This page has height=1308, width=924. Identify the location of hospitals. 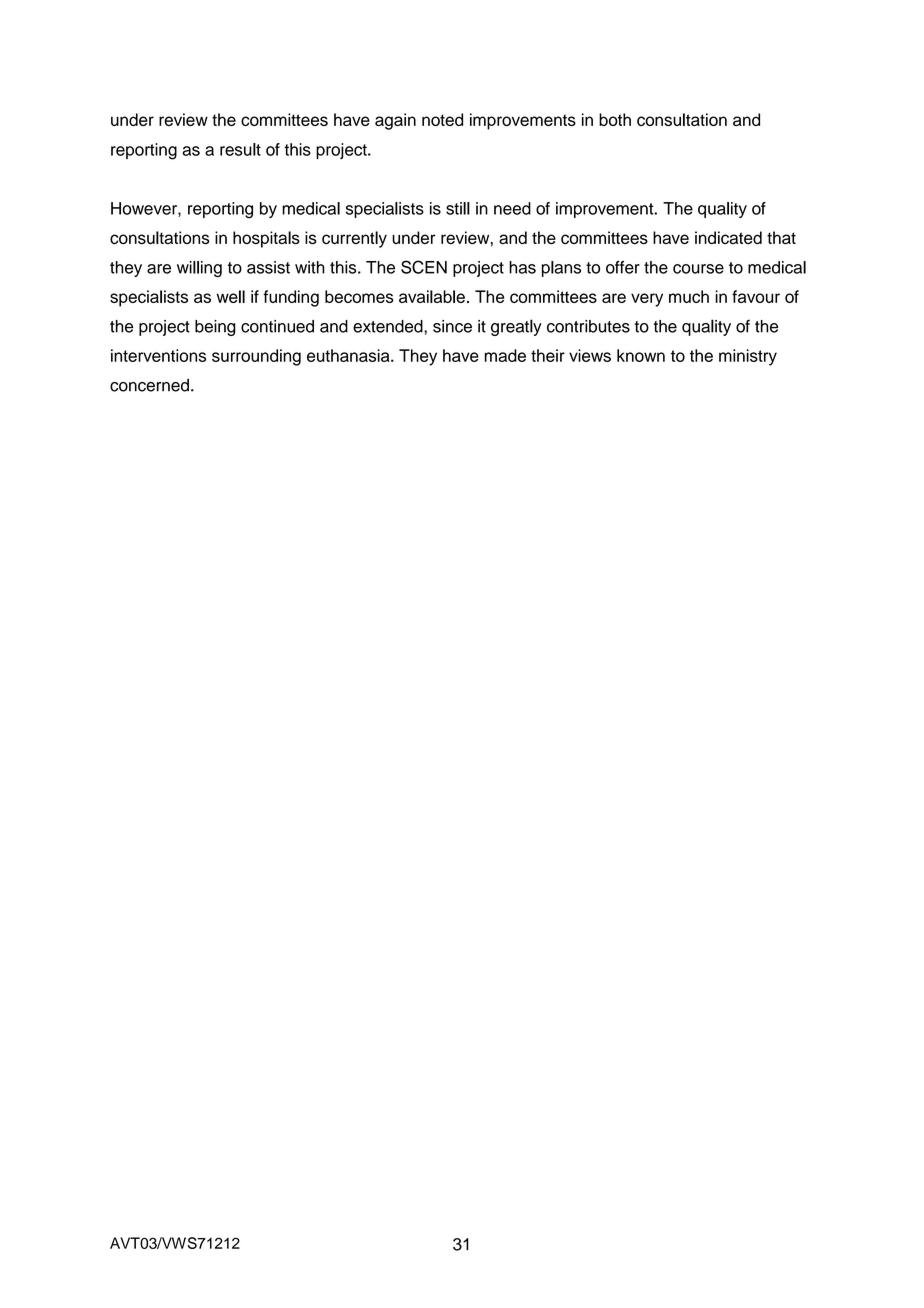
(266, 239).
